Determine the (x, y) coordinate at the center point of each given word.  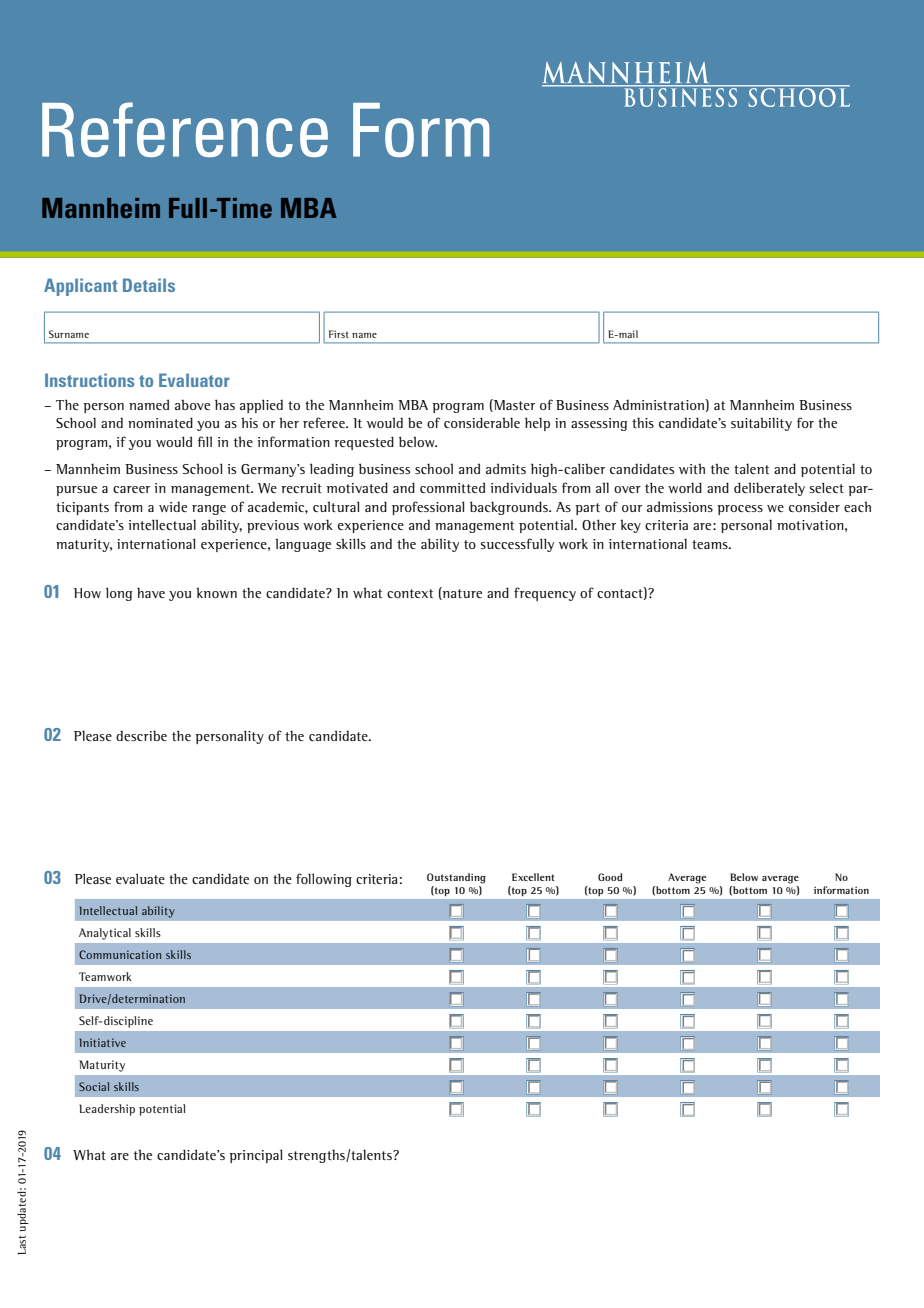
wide (173, 506)
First (338, 334)
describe (141, 735)
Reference (185, 129)
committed (452, 487)
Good (610, 877)
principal (255, 1156)
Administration (659, 404)
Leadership (107, 1110)
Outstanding (456, 878)
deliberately (769, 489)
